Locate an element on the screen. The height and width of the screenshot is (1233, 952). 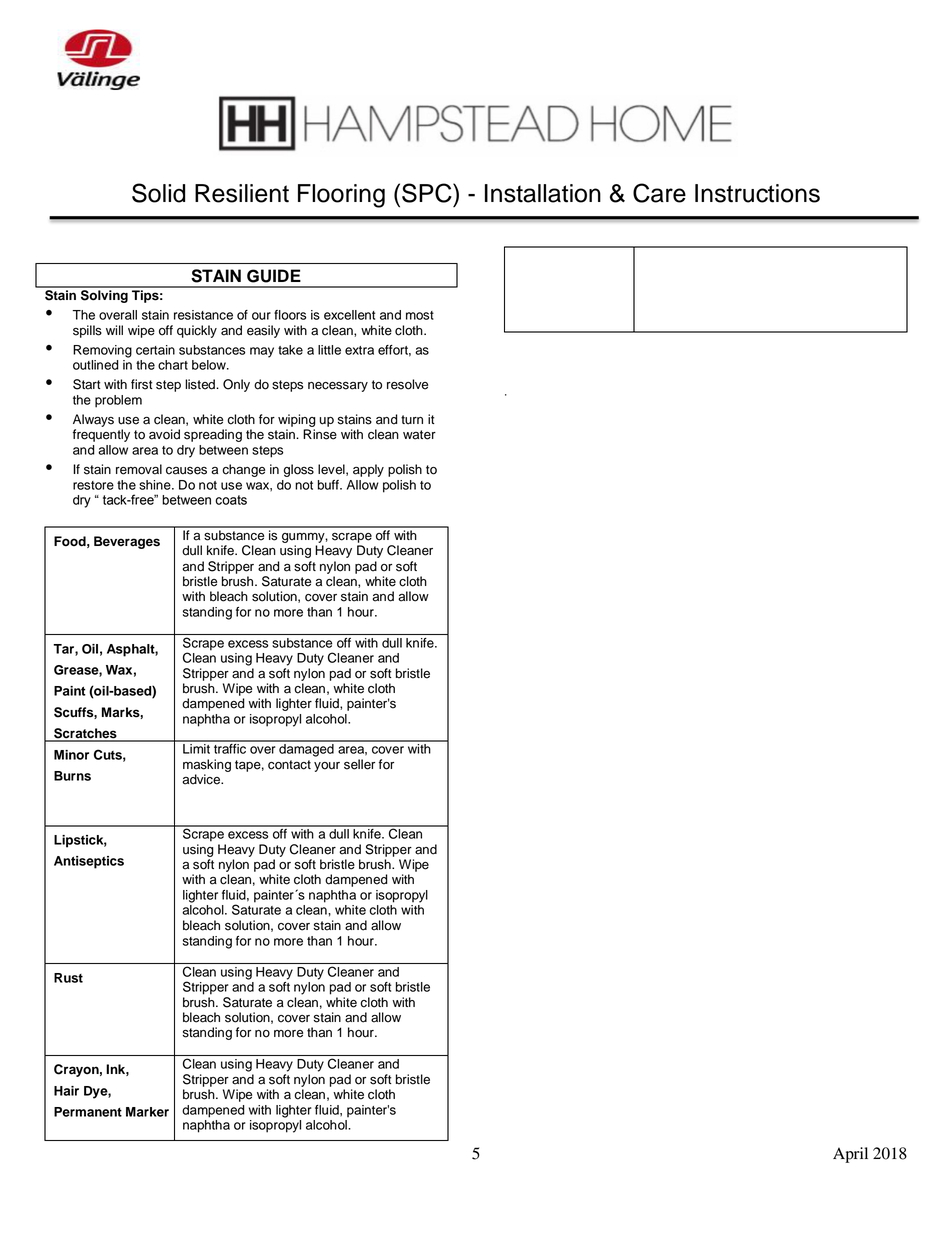
seller is located at coordinates (359, 764).
